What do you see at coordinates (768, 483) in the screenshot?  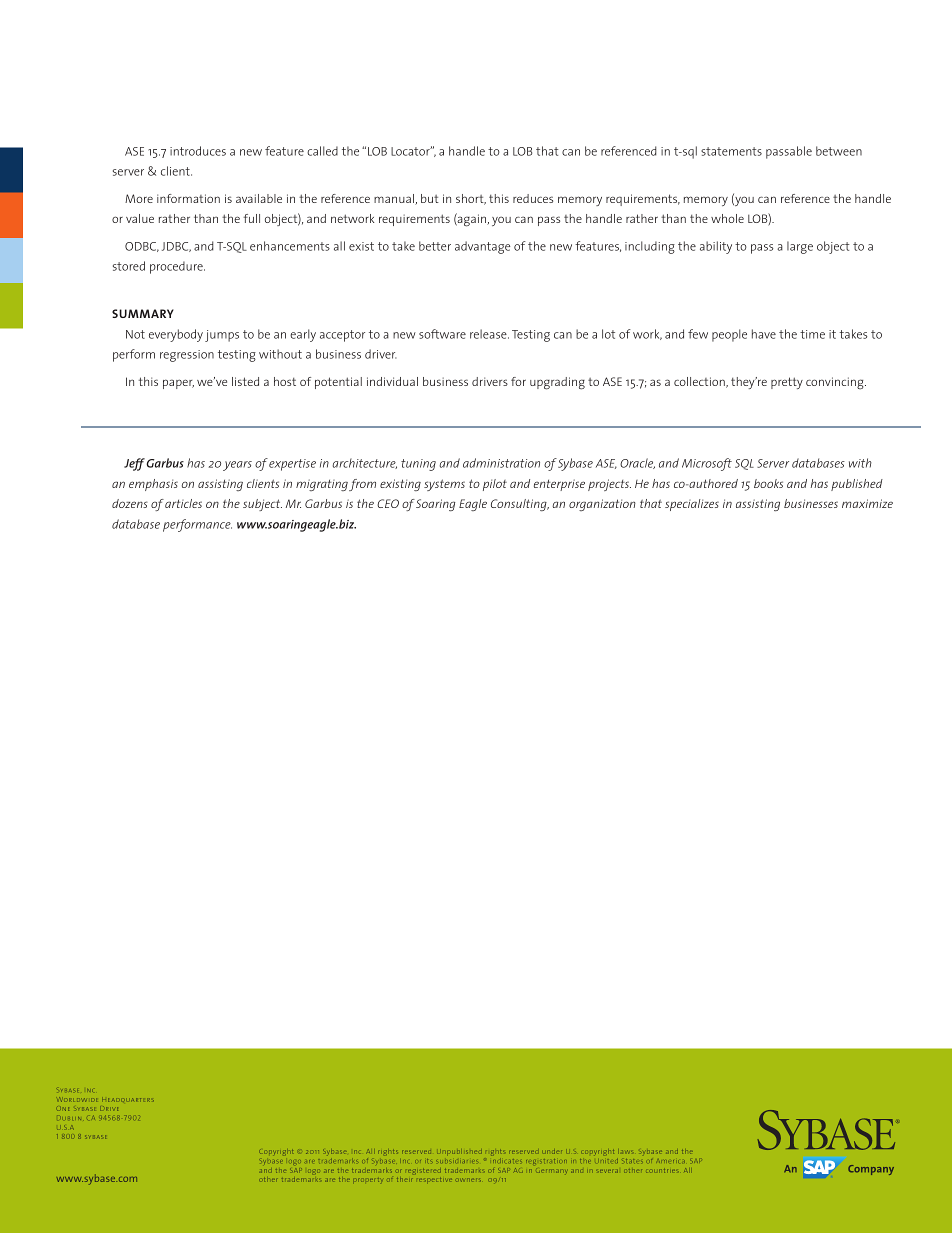 I see `books` at bounding box center [768, 483].
